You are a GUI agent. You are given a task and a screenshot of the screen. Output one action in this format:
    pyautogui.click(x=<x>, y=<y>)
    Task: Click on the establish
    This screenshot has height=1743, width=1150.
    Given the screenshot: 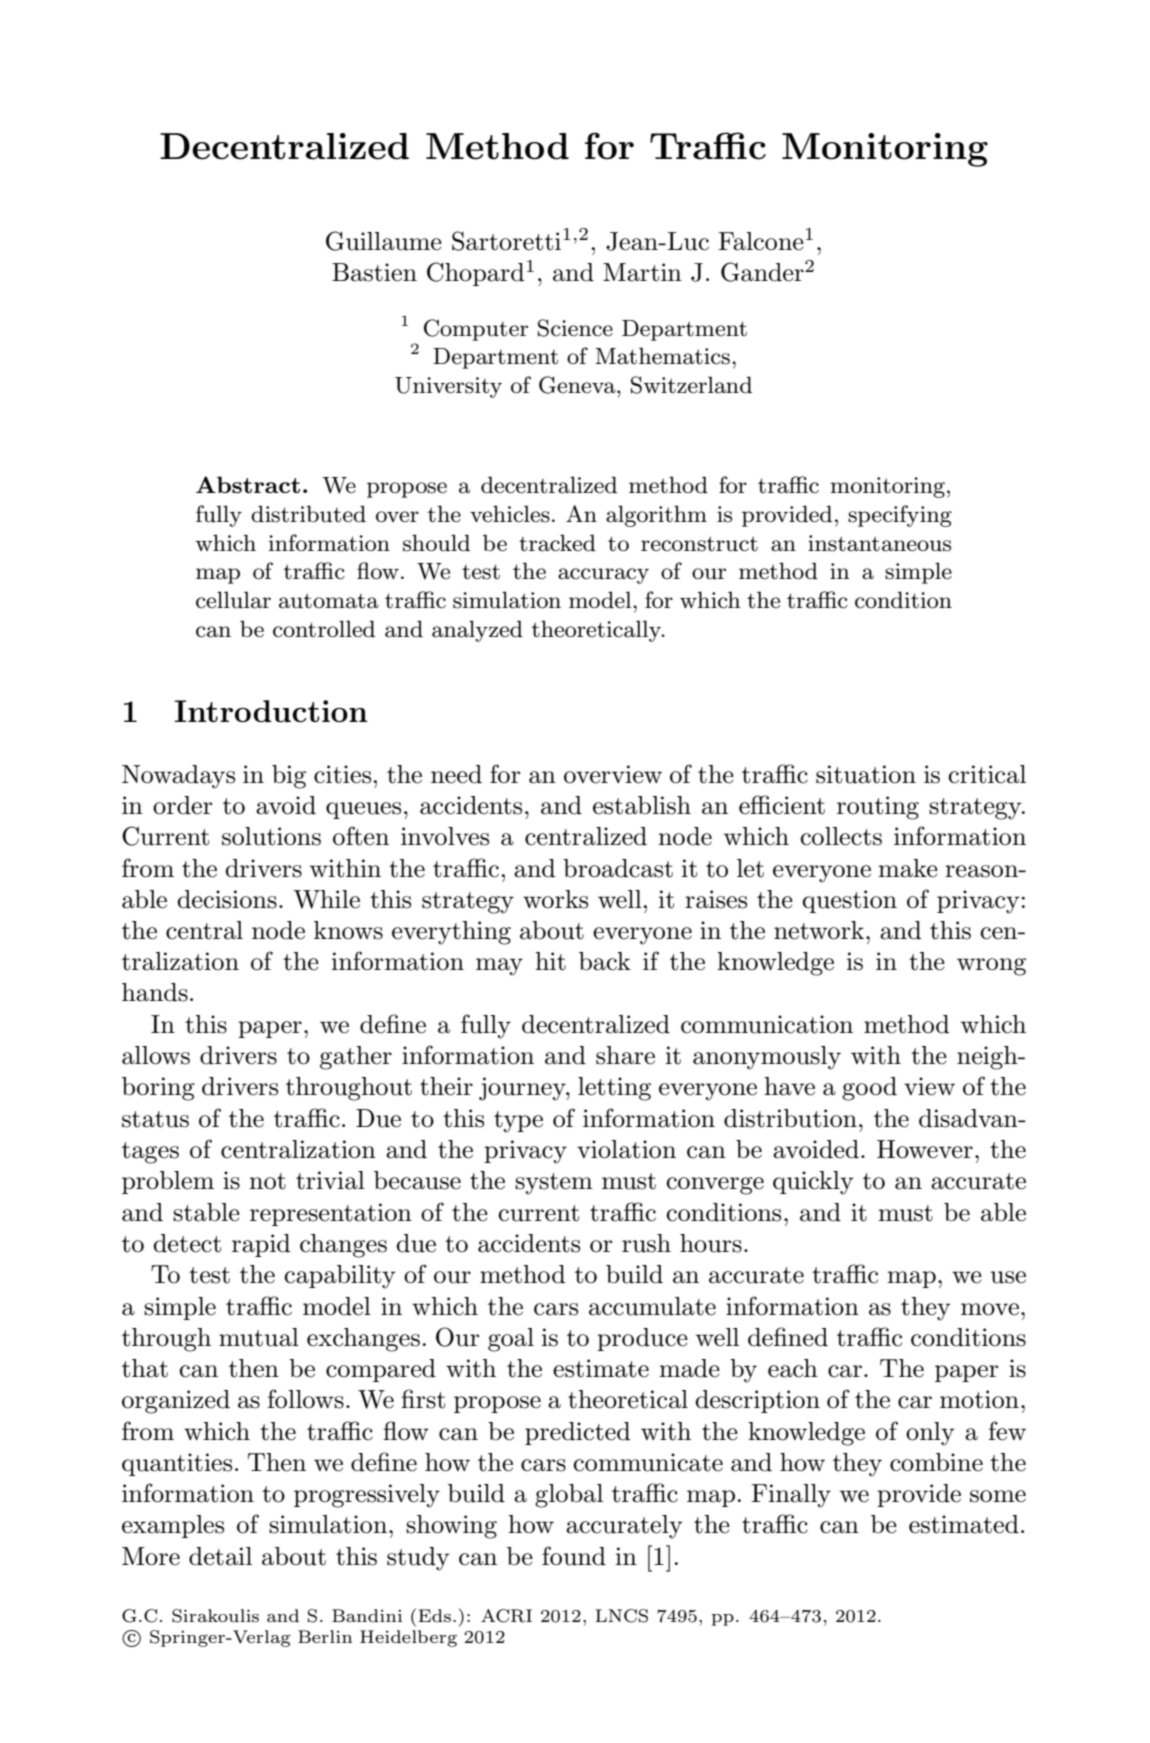 What is the action you would take?
    pyautogui.click(x=642, y=805)
